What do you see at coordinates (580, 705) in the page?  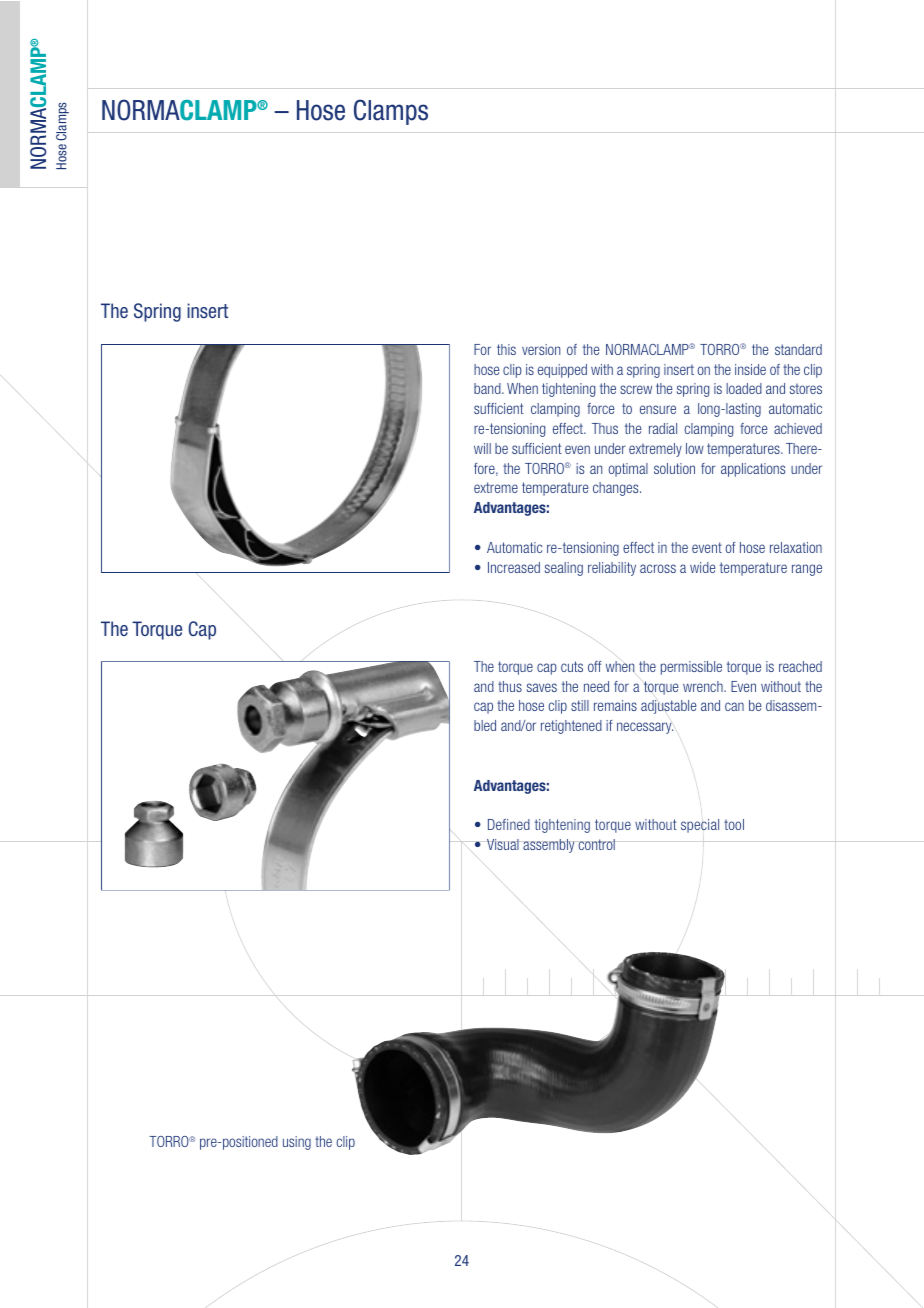 I see `still` at bounding box center [580, 705].
